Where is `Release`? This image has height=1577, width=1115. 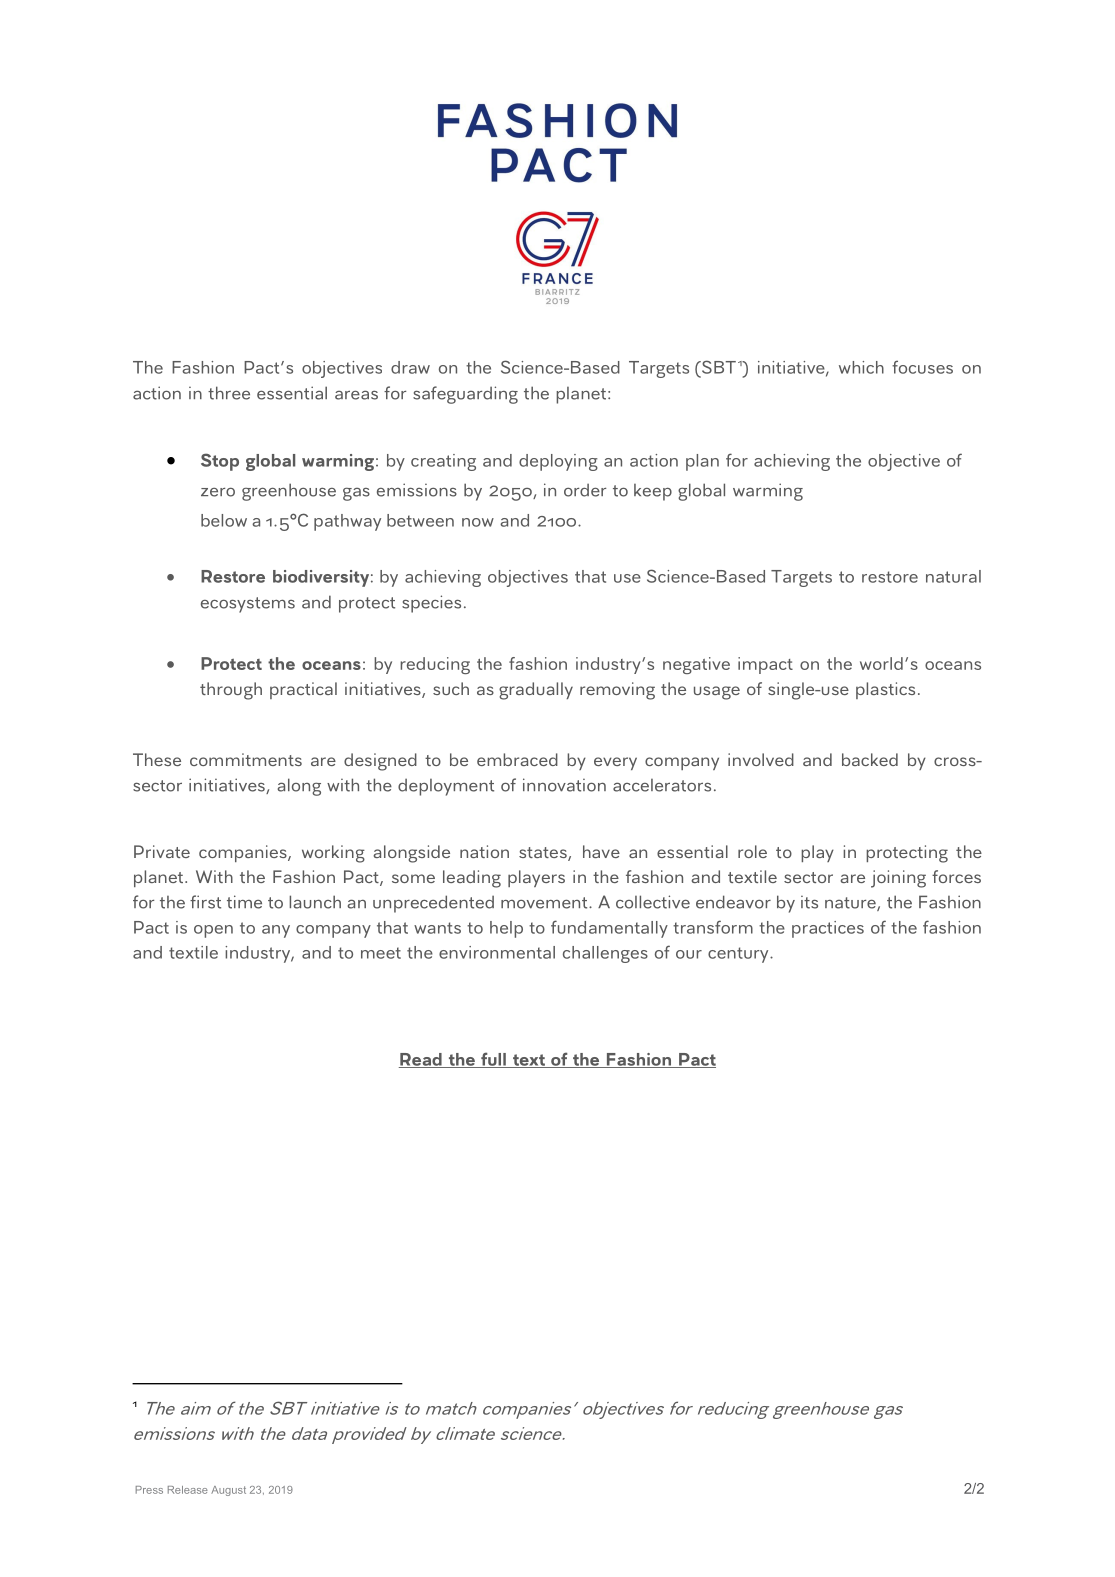 Release is located at coordinates (188, 1490).
